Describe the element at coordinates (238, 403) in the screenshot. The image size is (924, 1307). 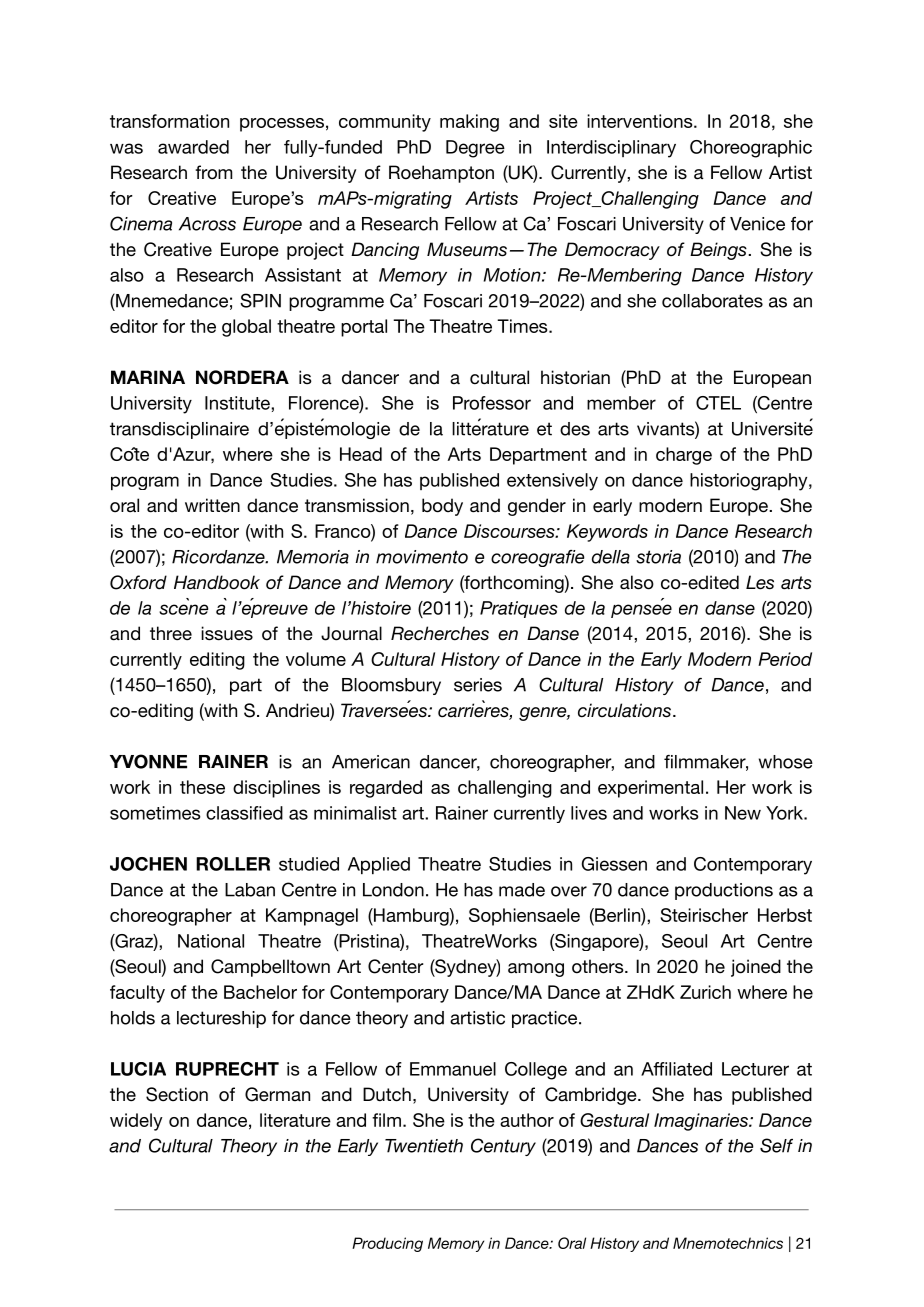
I see `Institute` at that location.
